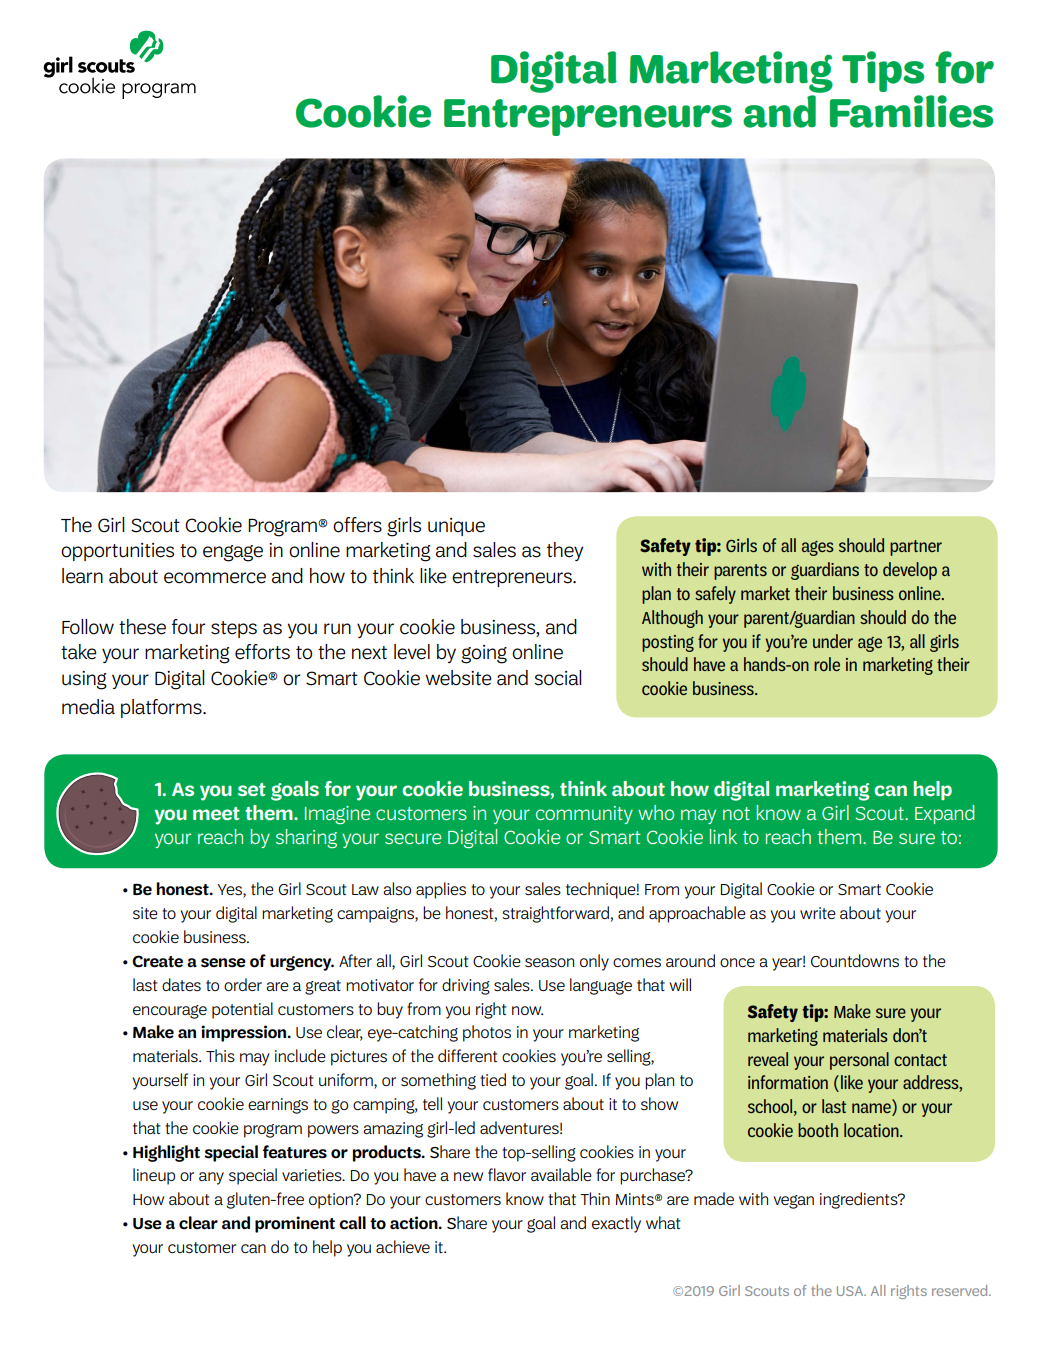  Describe the element at coordinates (616, 1224) in the image. I see `exactly` at that location.
